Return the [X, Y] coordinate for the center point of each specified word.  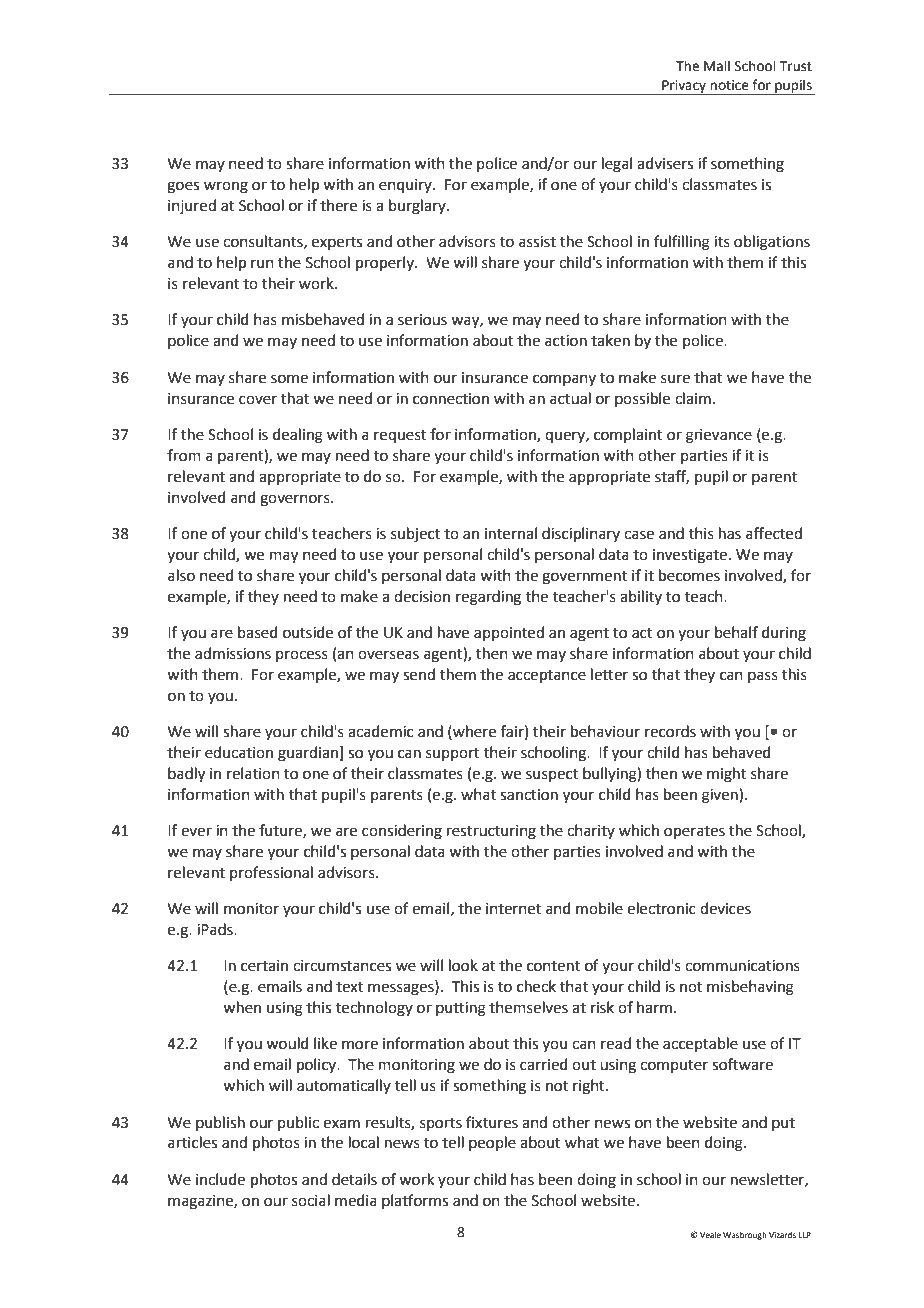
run [262, 264]
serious [422, 320]
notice [729, 85]
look [463, 965]
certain [264, 966]
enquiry [406, 186]
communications [742, 966]
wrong [226, 187]
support [453, 754]
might [726, 775]
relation [253, 773]
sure [675, 379]
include [220, 1179]
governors [296, 500]
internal [511, 533]
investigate [691, 556]
